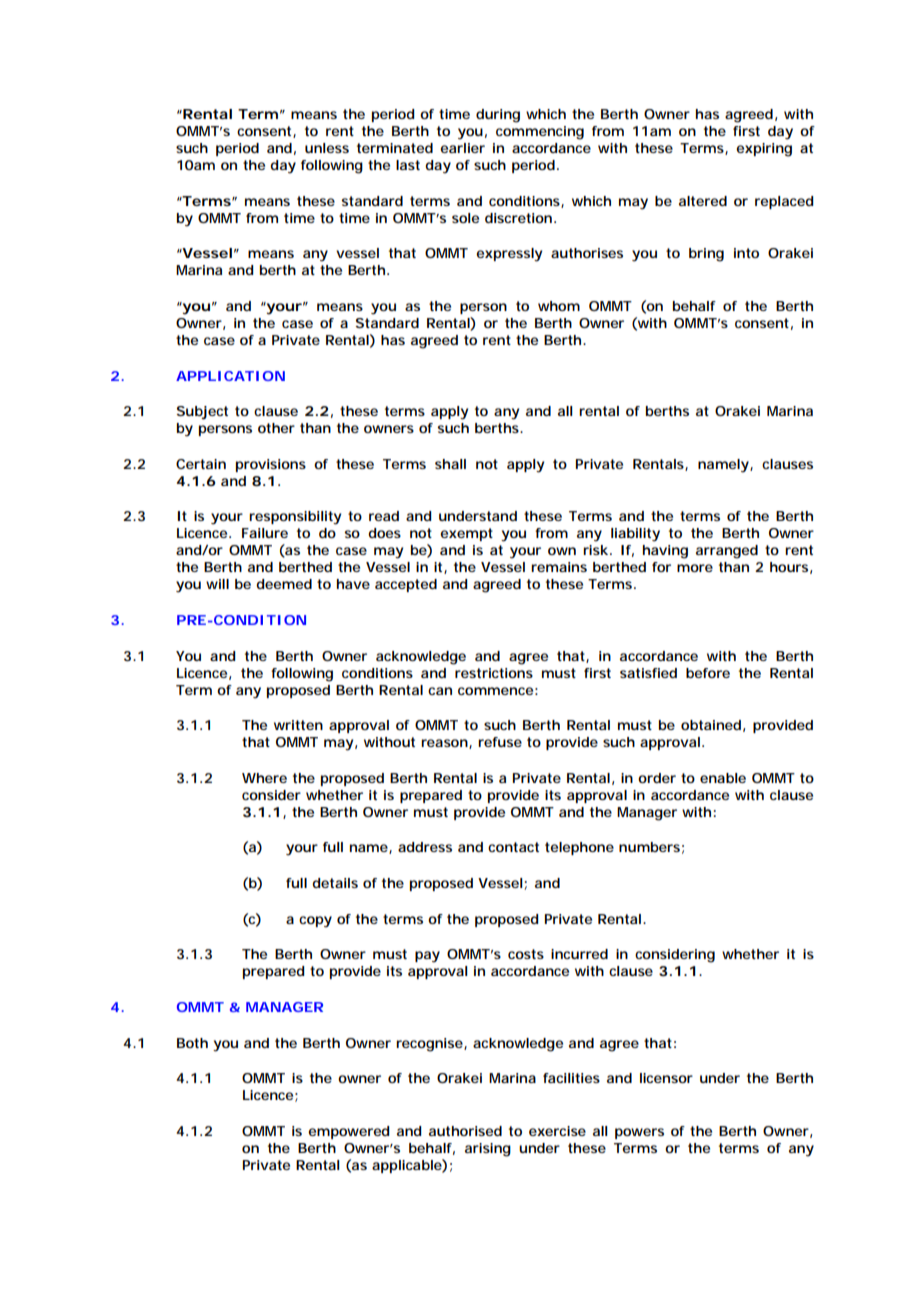 Image resolution: width=924 pixels, height=1308 pixels. Describe the element at coordinates (349, 1132) in the document. I see `empowered` at that location.
